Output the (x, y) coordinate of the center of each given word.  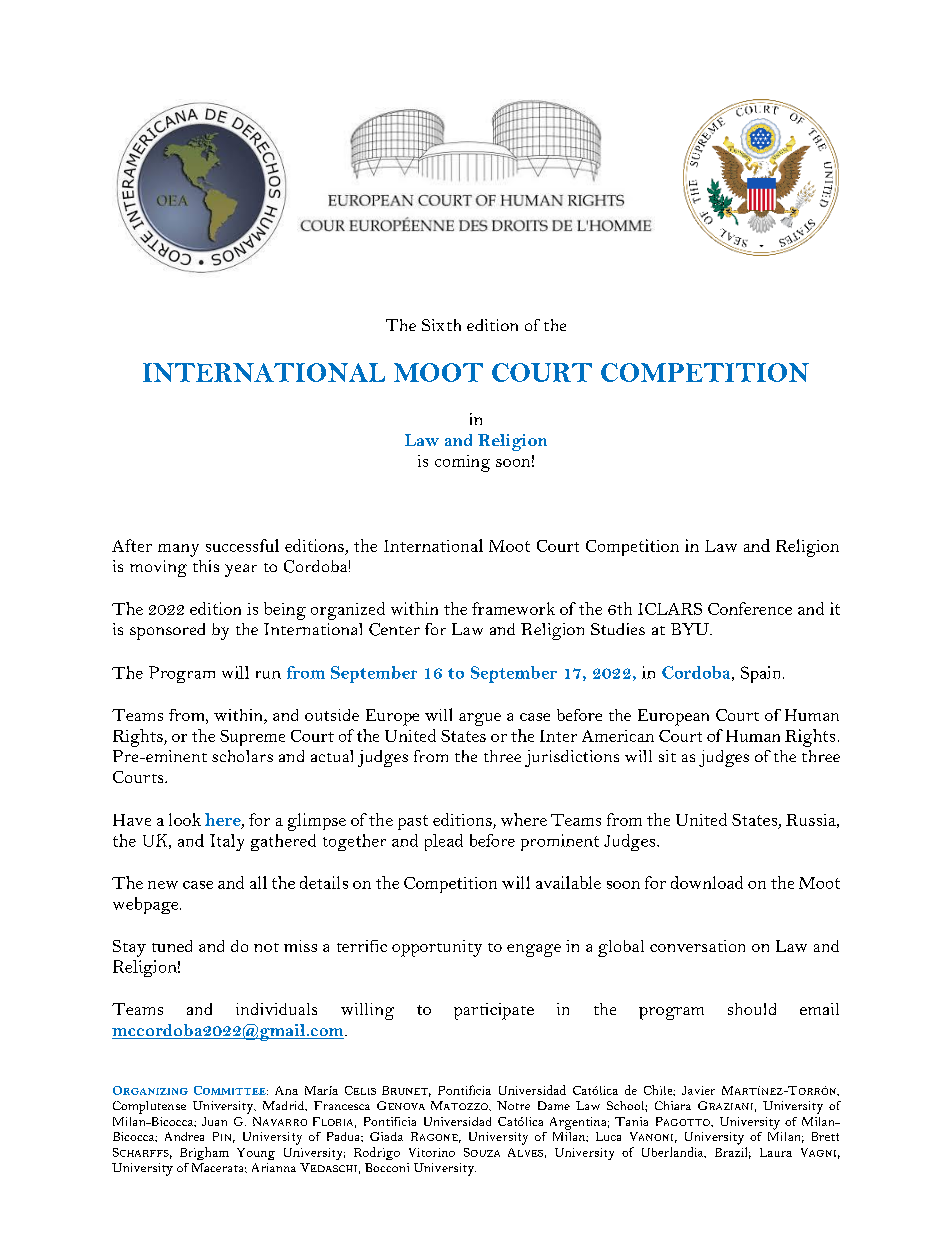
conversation (697, 946)
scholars (242, 756)
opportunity (437, 948)
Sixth (441, 325)
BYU (691, 629)
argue (480, 719)
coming (462, 463)
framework (513, 608)
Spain (762, 674)
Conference (750, 608)
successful (242, 545)
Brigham (204, 1153)
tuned (172, 946)
